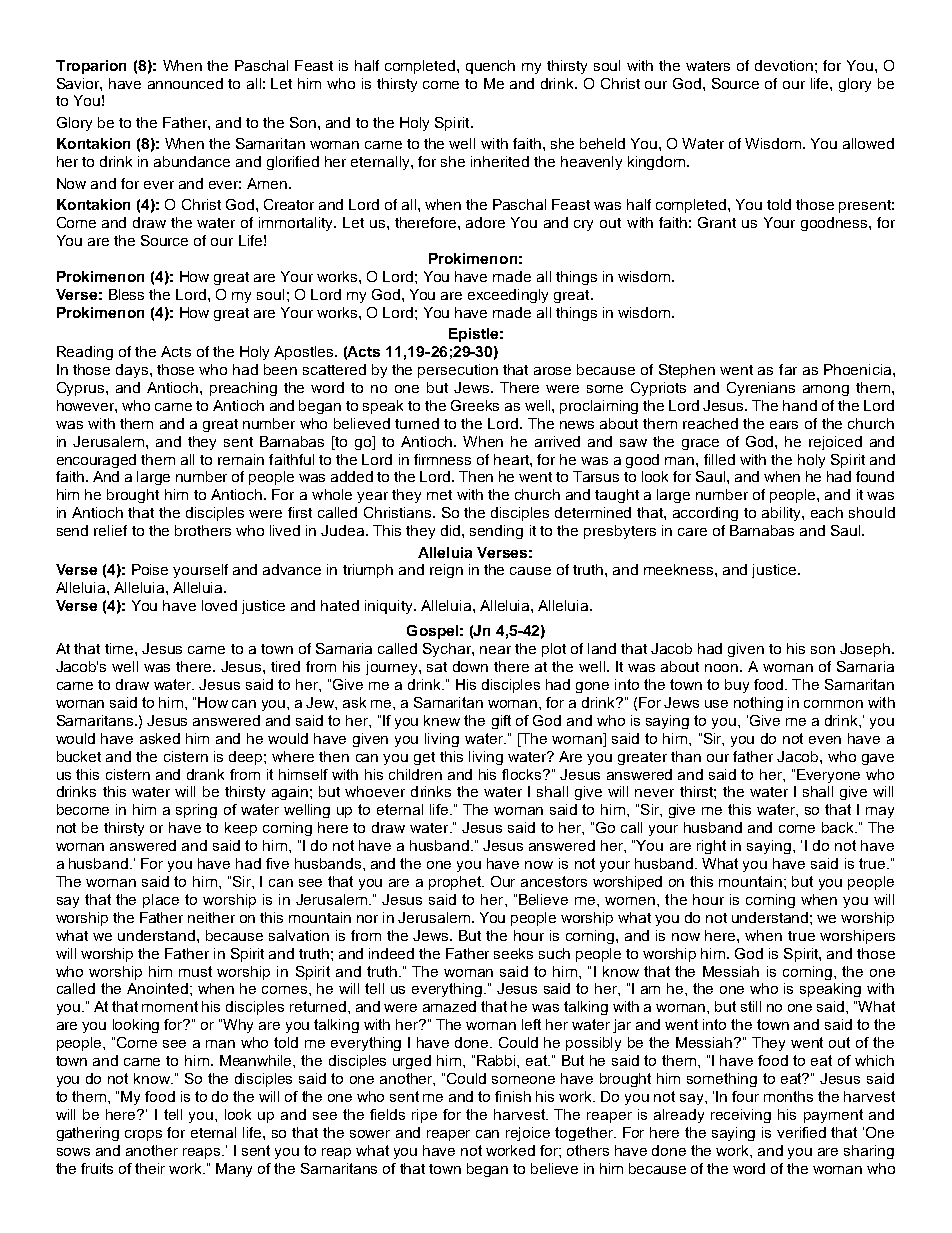 The width and height of the screenshot is (952, 1233). I want to click on Gospel, so click(432, 632).
